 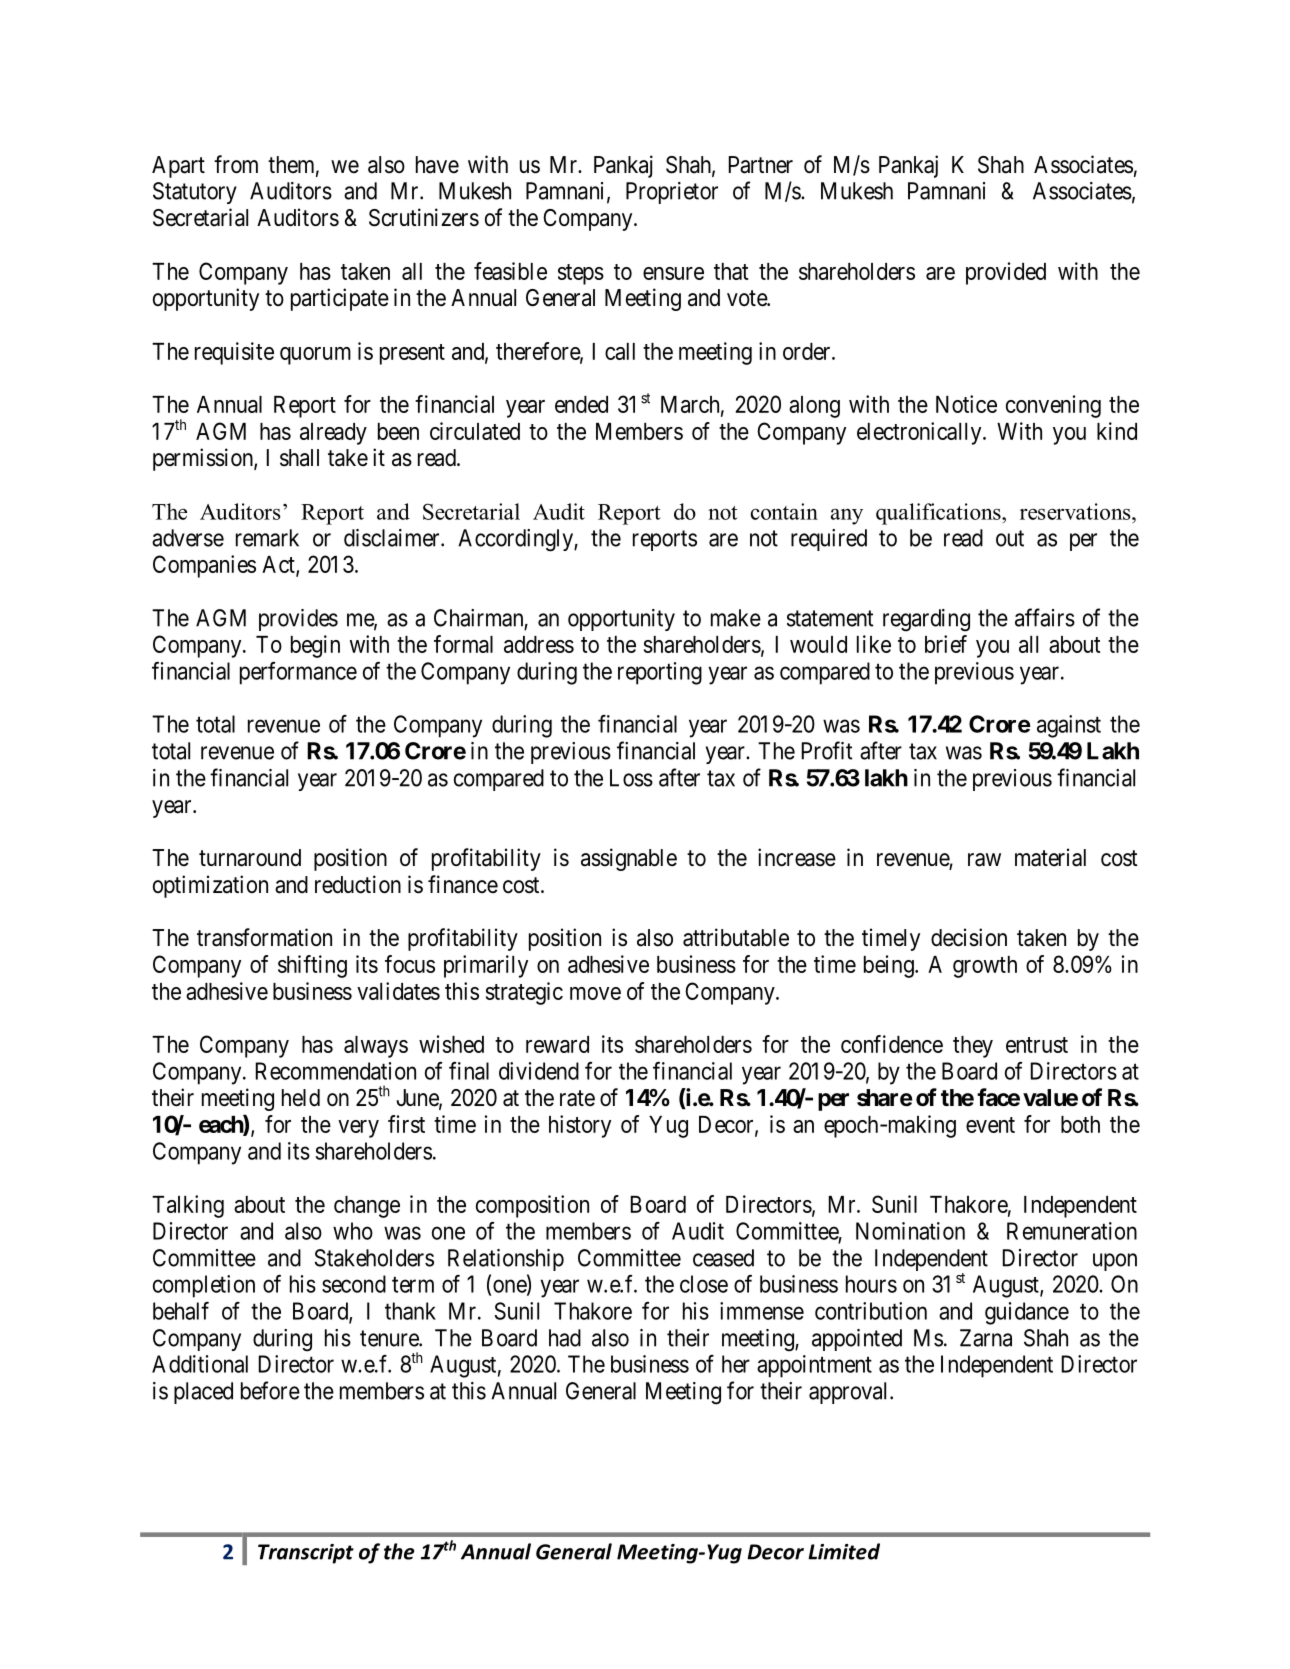 I want to click on provided, so click(x=1006, y=273).
